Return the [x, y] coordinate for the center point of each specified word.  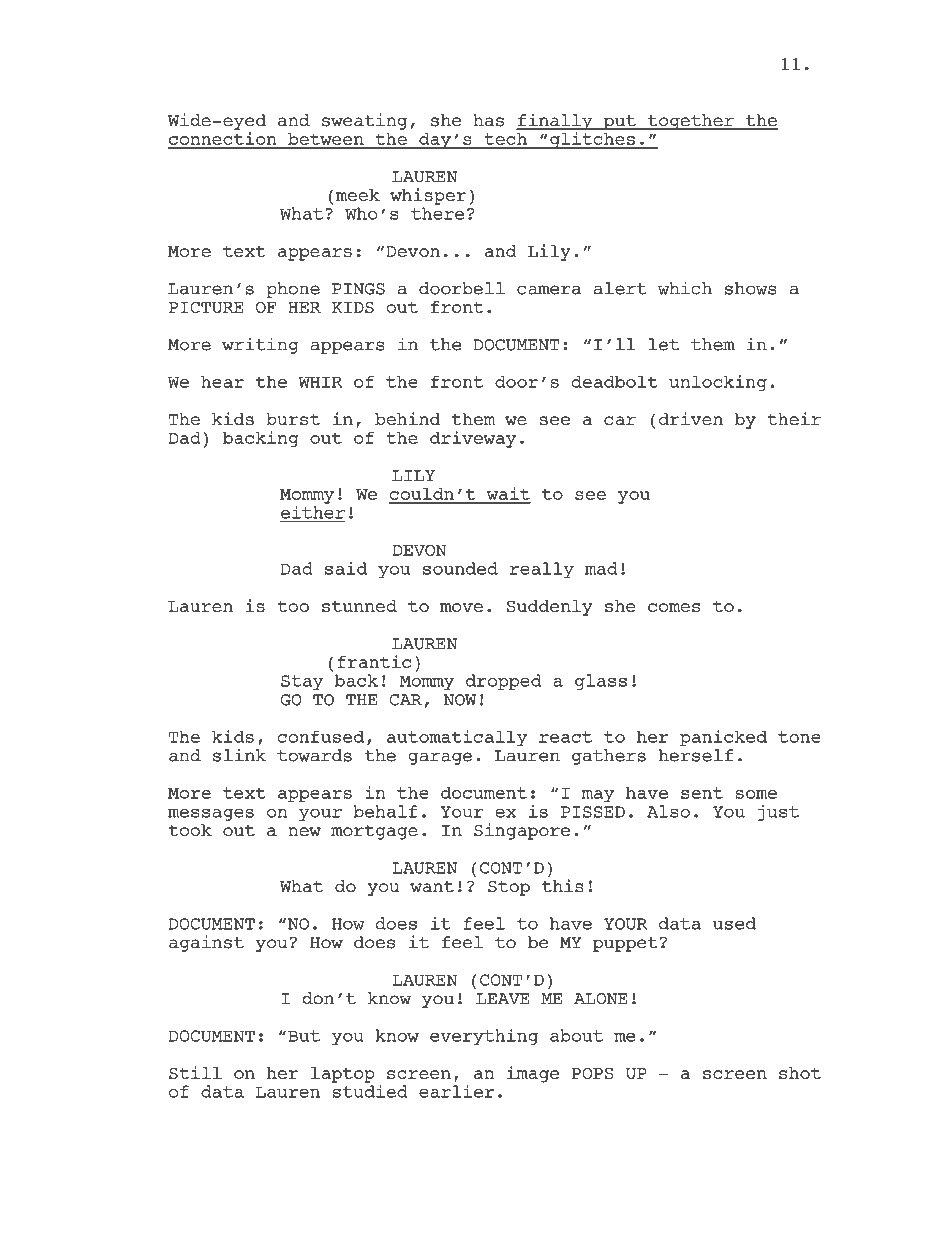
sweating [364, 121]
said [346, 568]
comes [674, 607]
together [690, 122]
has [488, 120]
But [304, 1036]
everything [484, 1037]
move [461, 607]
